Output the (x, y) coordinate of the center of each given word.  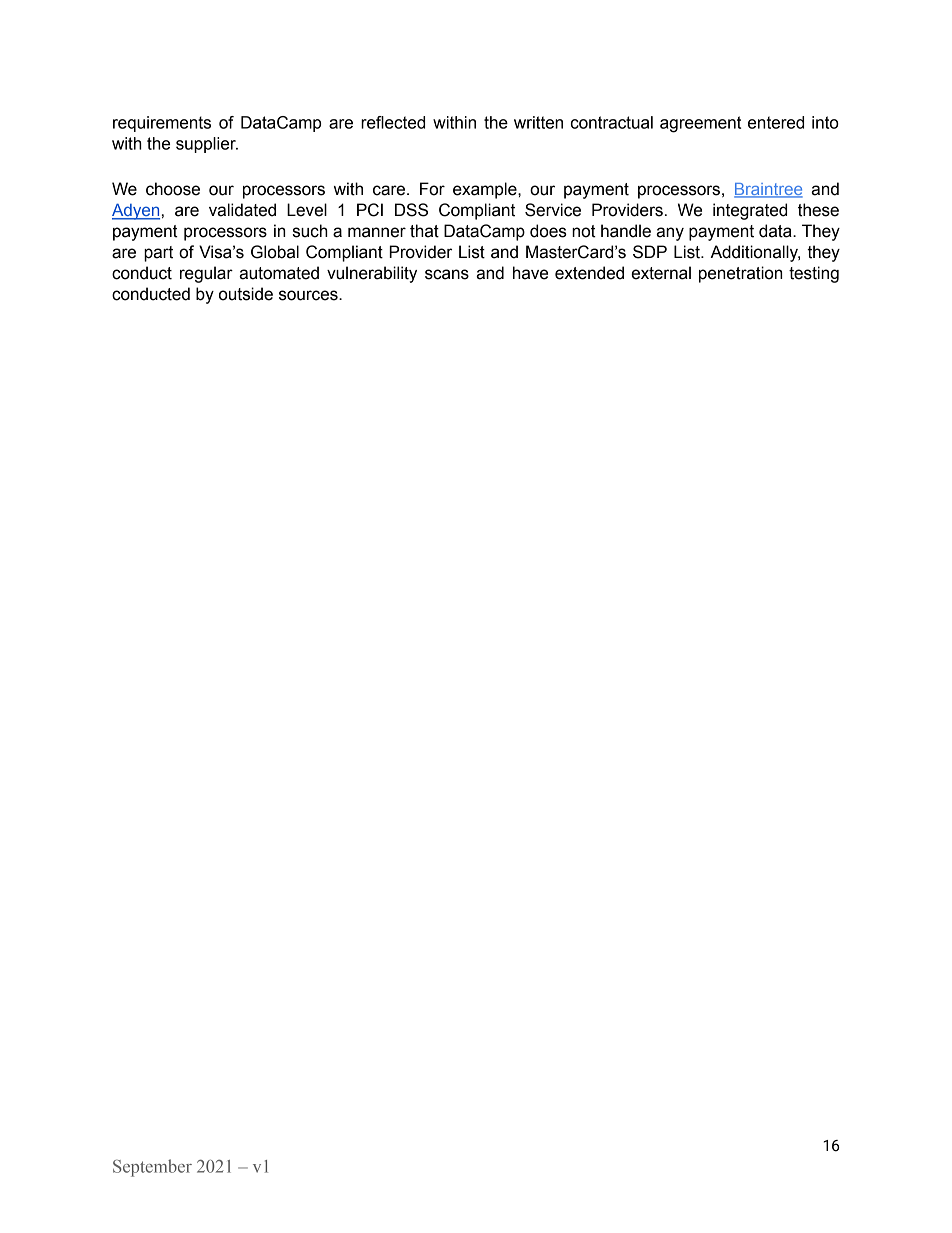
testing (814, 274)
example (486, 190)
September (152, 1168)
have (530, 273)
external (661, 273)
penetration (740, 274)
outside (246, 294)
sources (309, 295)
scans (447, 274)
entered (776, 122)
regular (206, 274)
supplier (207, 145)
